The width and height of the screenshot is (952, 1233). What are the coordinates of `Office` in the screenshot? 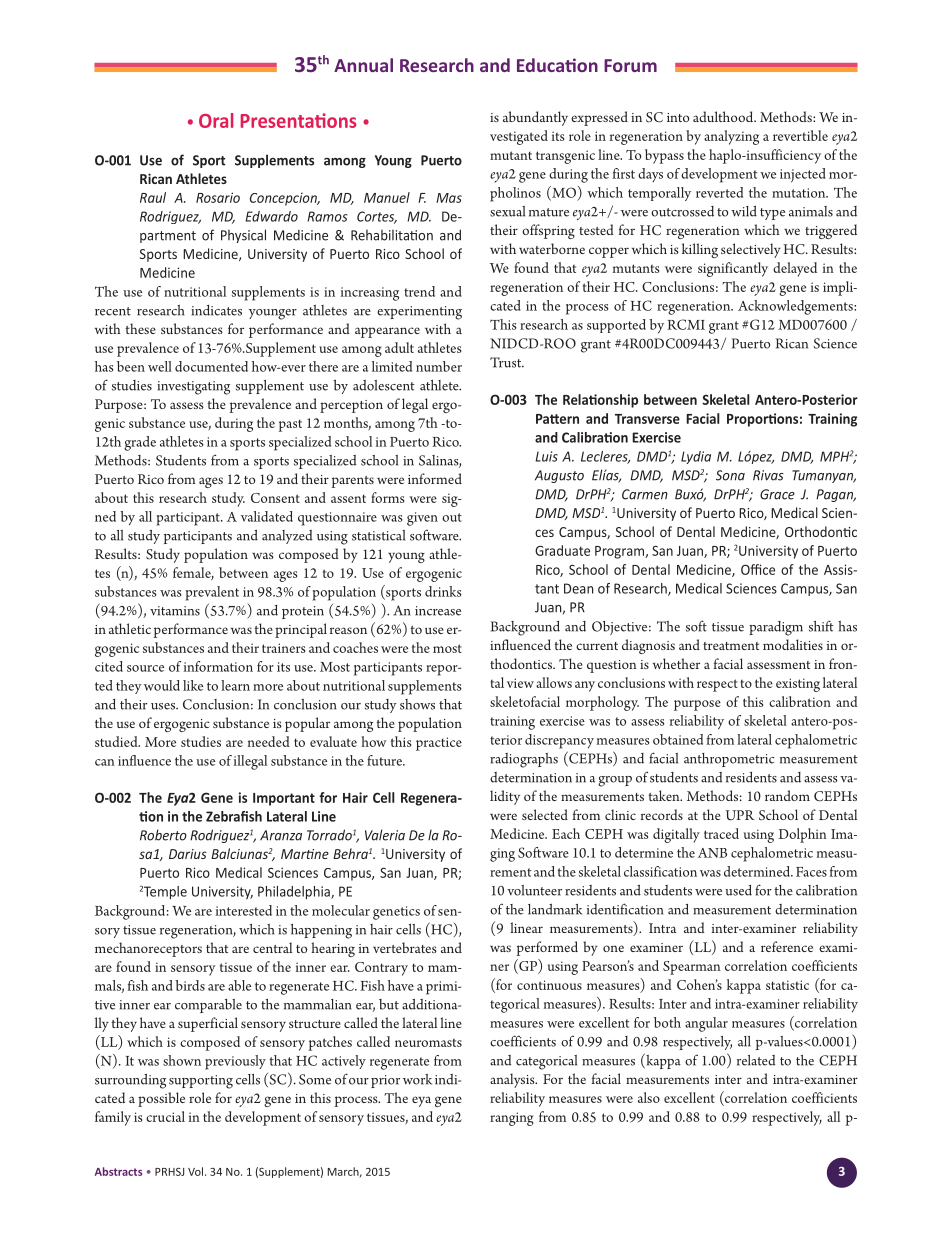 It's located at (758, 569).
